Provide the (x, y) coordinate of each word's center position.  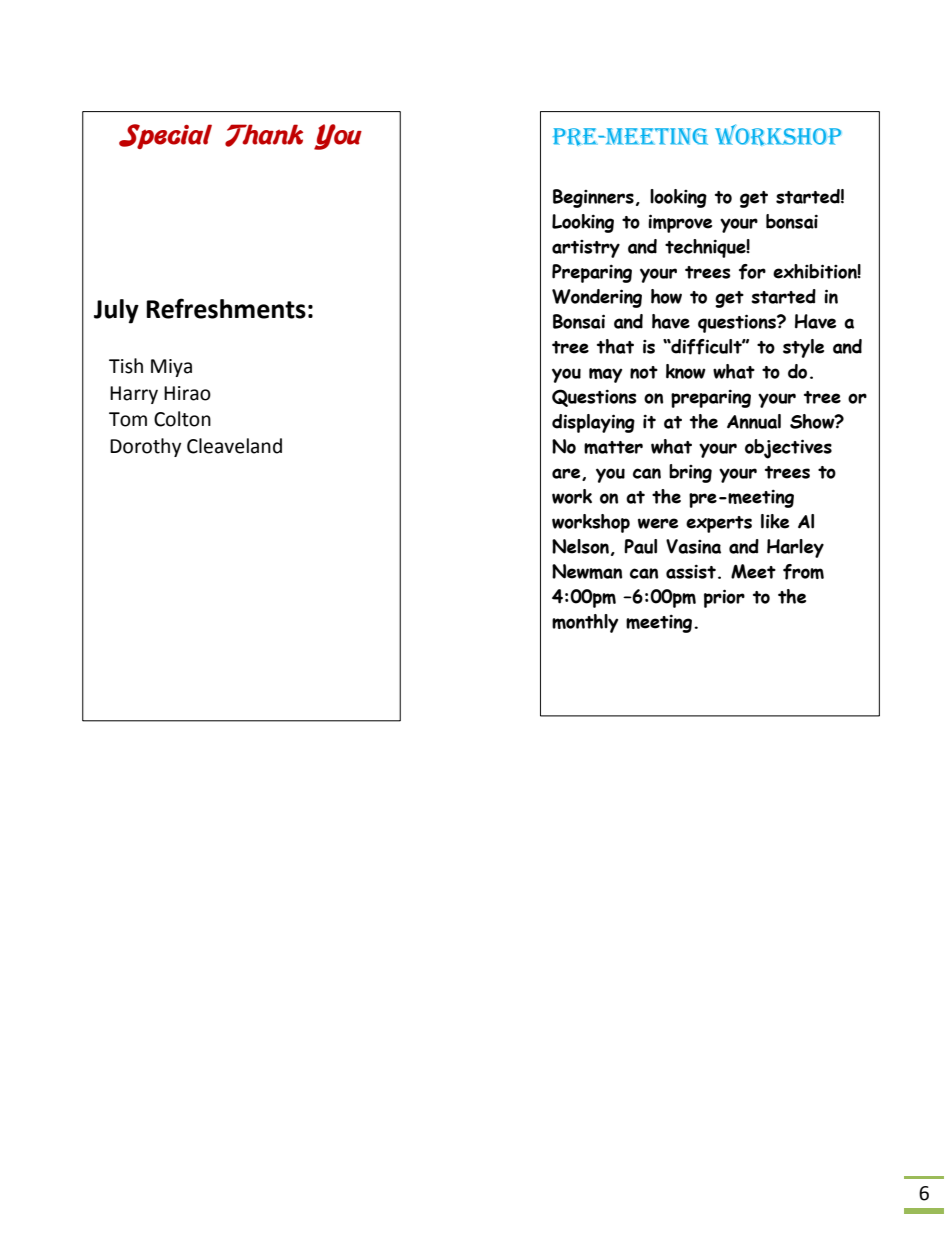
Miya (171, 368)
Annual (754, 421)
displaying (593, 423)
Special (165, 136)
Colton (182, 419)
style (803, 348)
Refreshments (226, 308)
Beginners (593, 198)
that (615, 346)
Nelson (582, 547)
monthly (585, 623)
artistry (586, 249)
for (752, 272)
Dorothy (145, 447)
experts (719, 524)
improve (680, 223)
